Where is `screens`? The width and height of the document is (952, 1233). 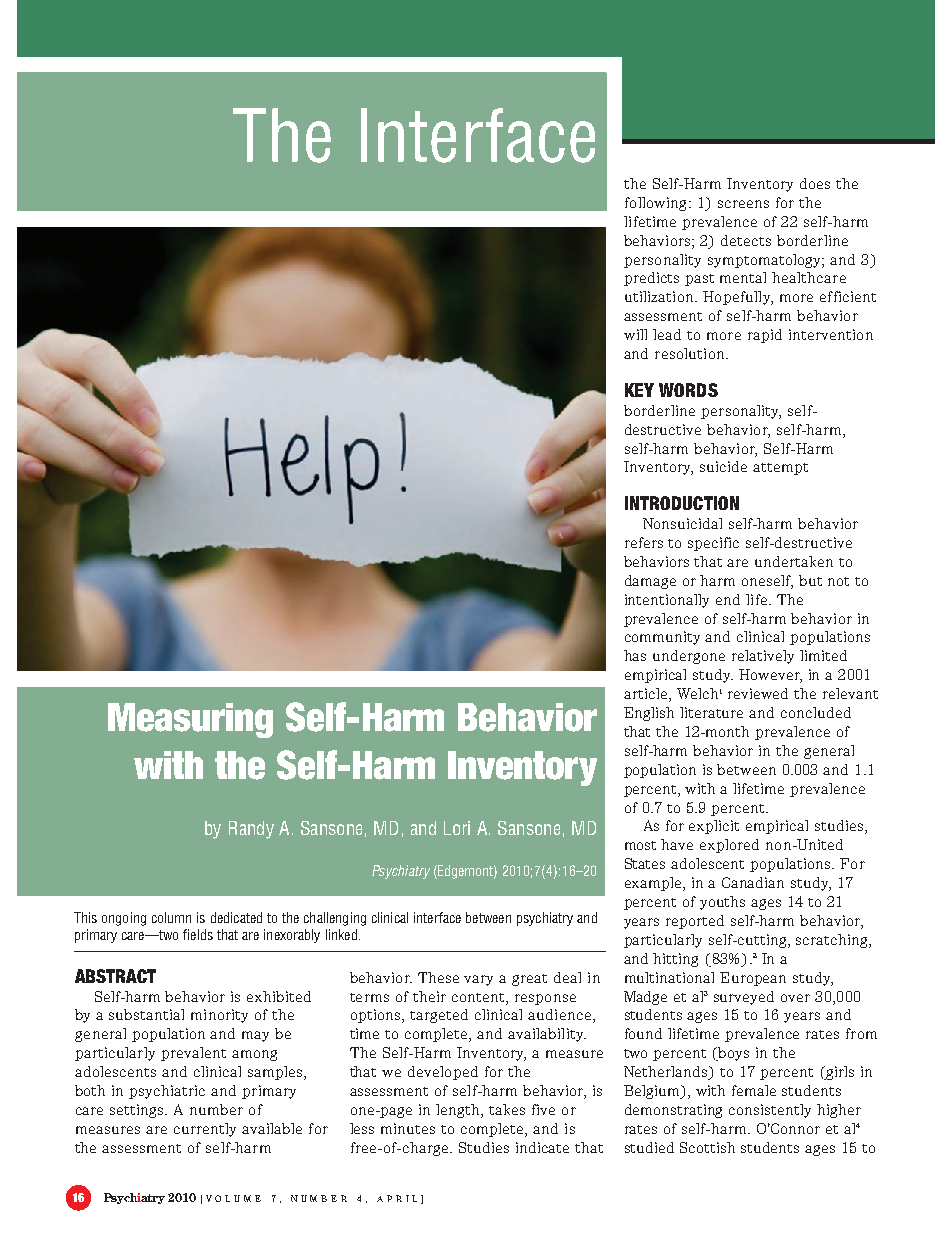
screens is located at coordinates (743, 204).
